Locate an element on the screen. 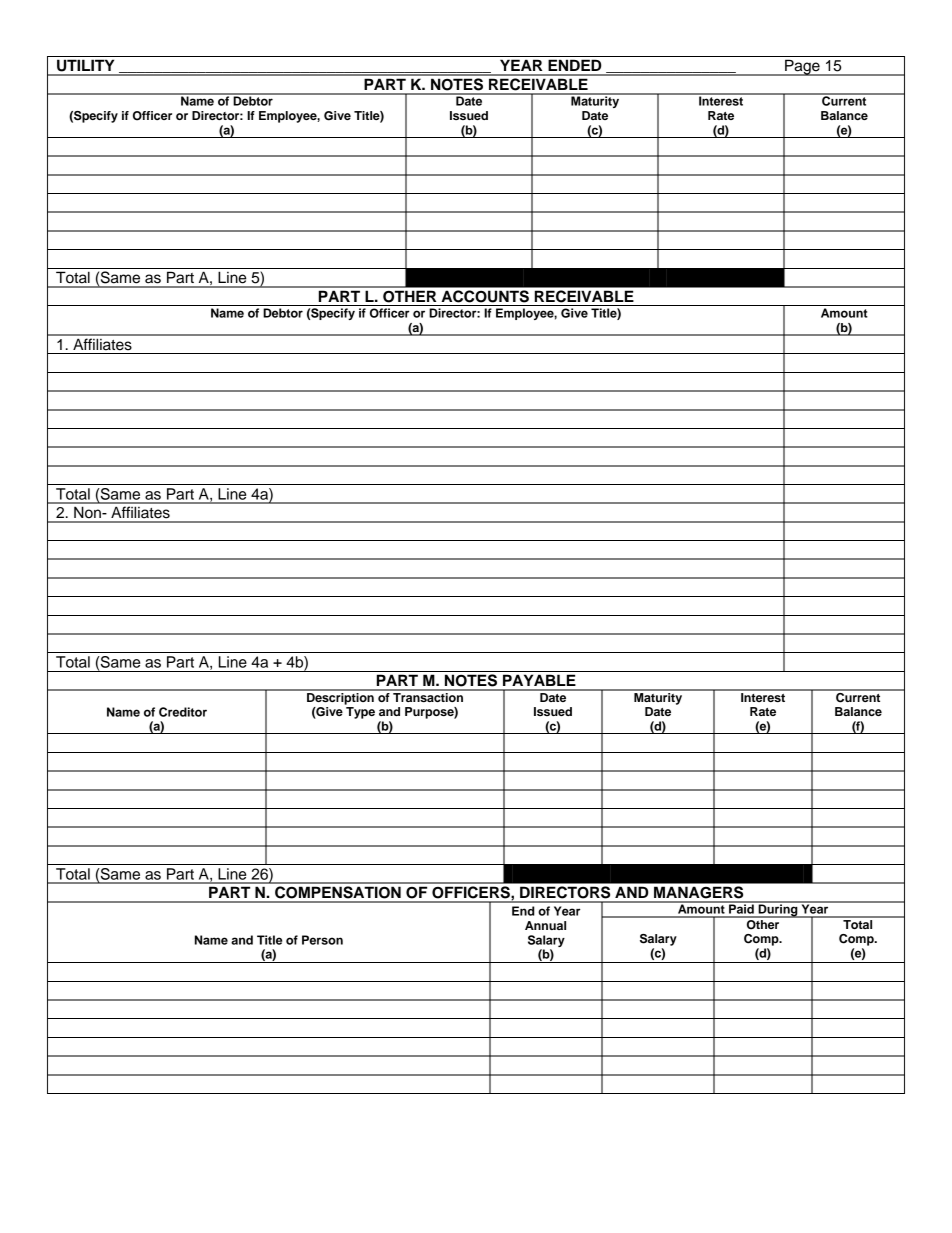 This screenshot has height=1233, width=952. Person is located at coordinates (322, 940).
